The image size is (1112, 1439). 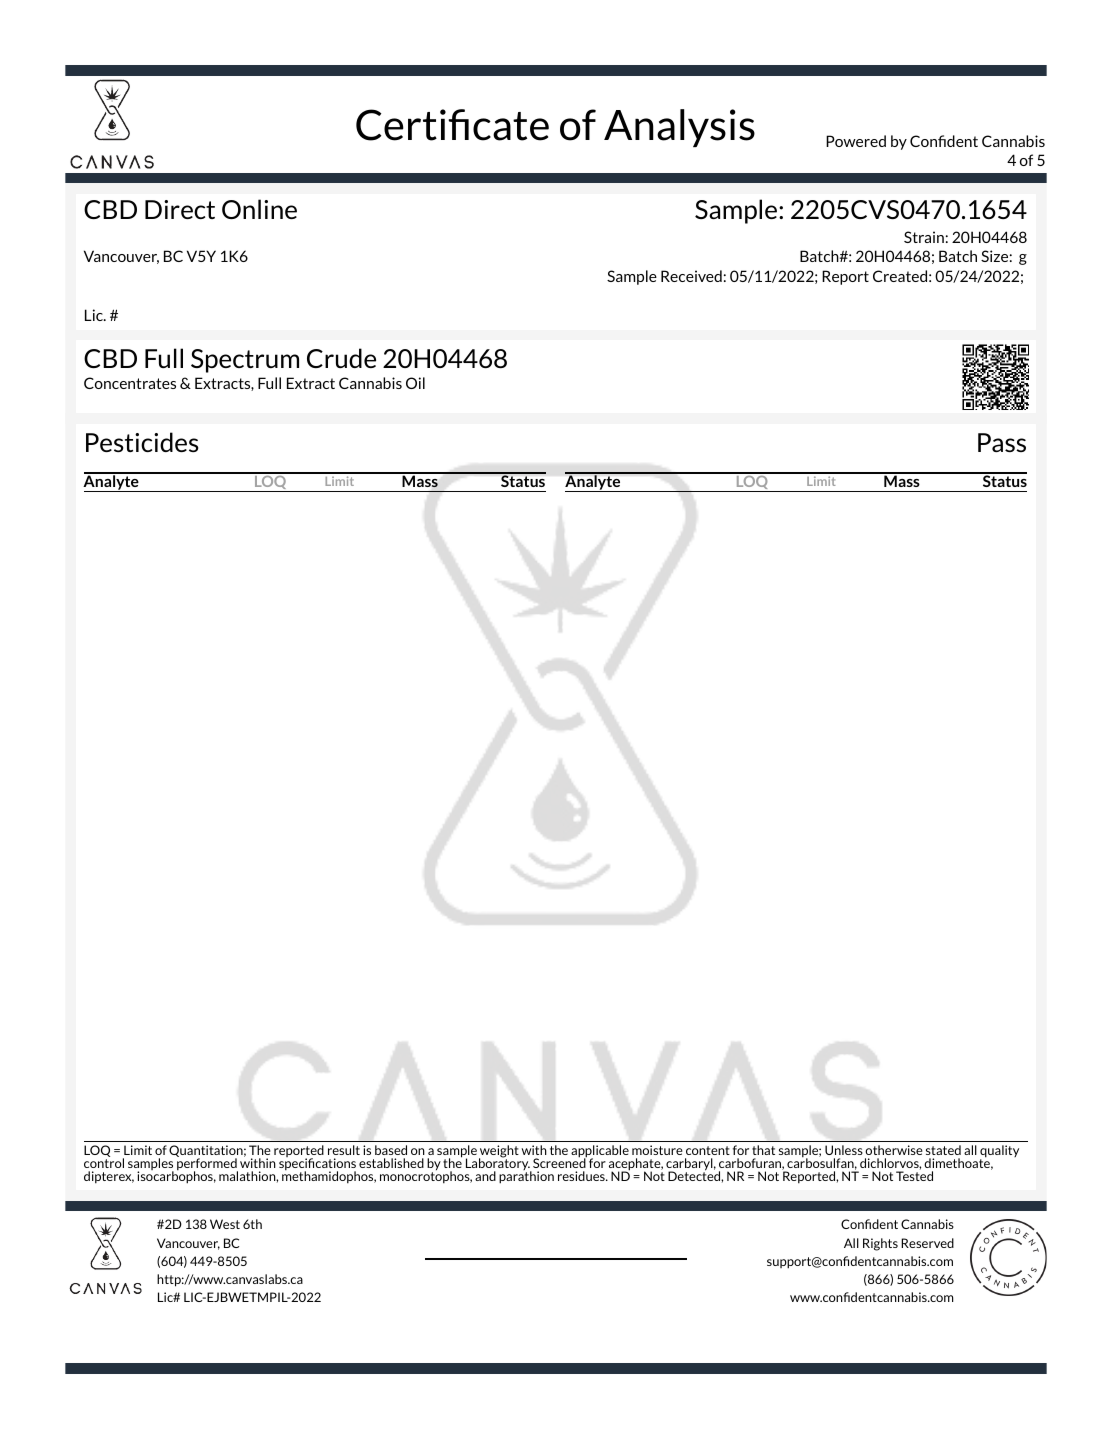 I want to click on Direct, so click(x=180, y=209).
